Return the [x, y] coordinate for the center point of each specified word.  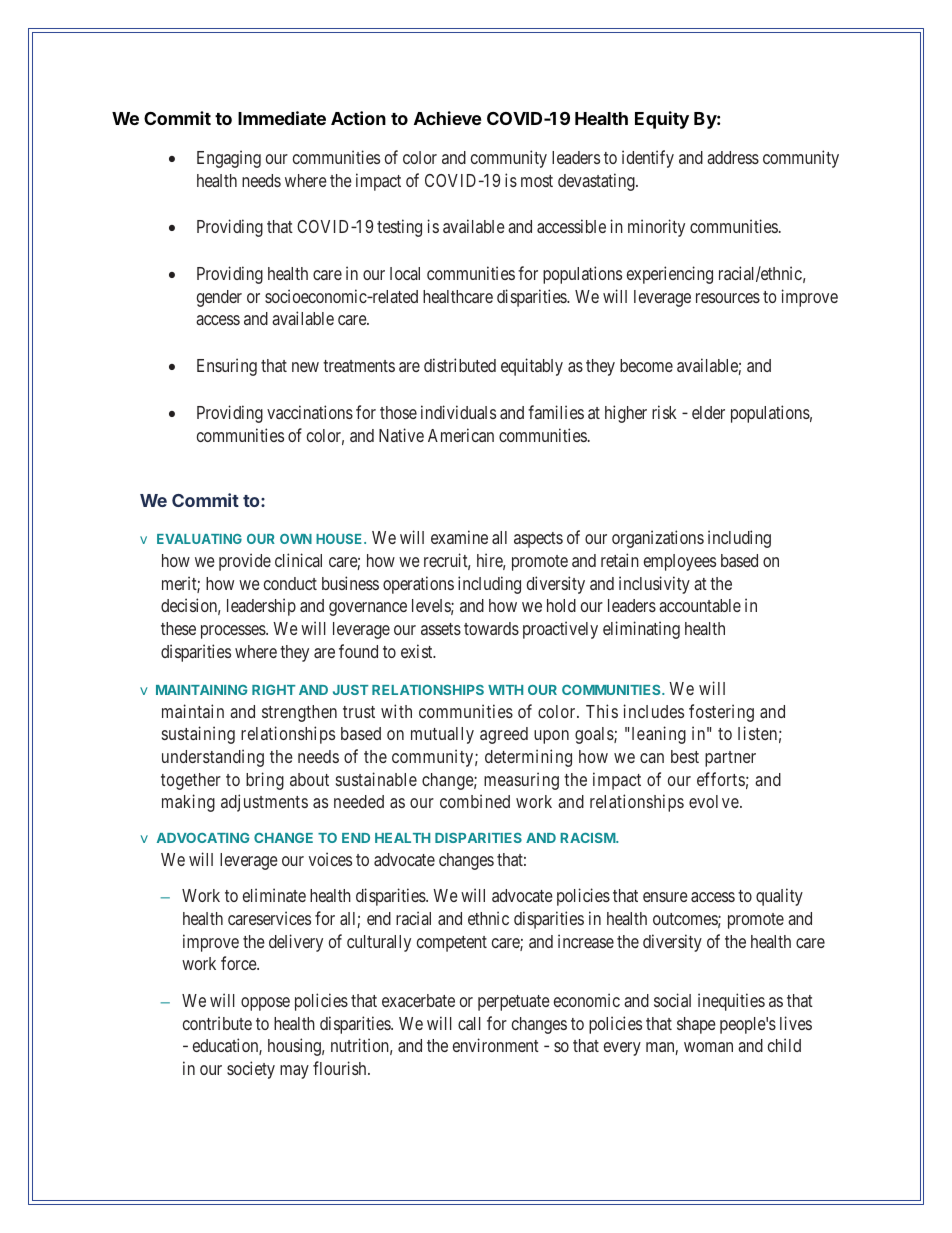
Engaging [229, 159]
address [733, 157]
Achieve [448, 118]
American [461, 435]
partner [730, 759]
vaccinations [310, 412]
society [251, 1070]
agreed [504, 735]
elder [708, 412]
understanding [213, 758]
